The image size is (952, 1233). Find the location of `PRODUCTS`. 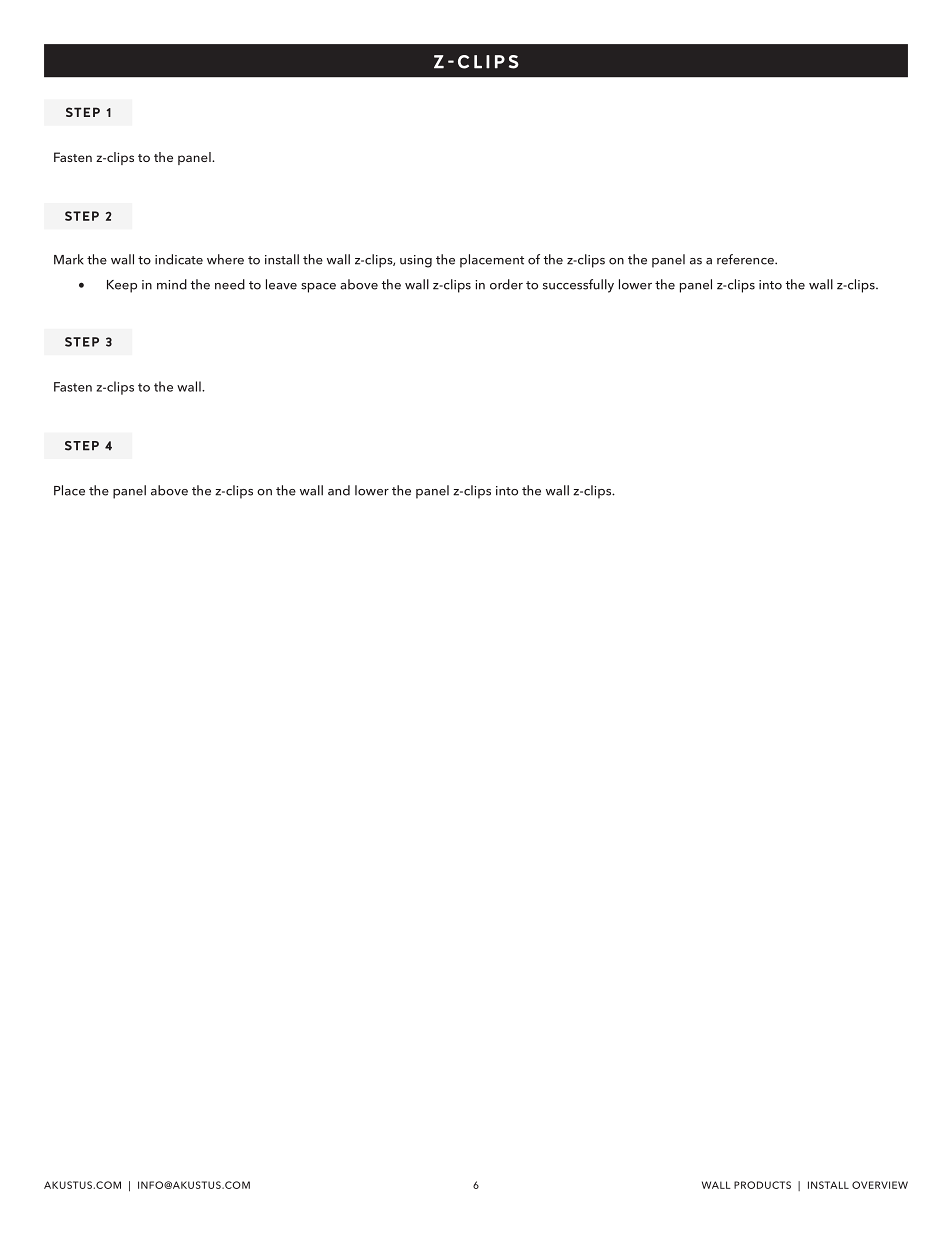

PRODUCTS is located at coordinates (762, 1185).
